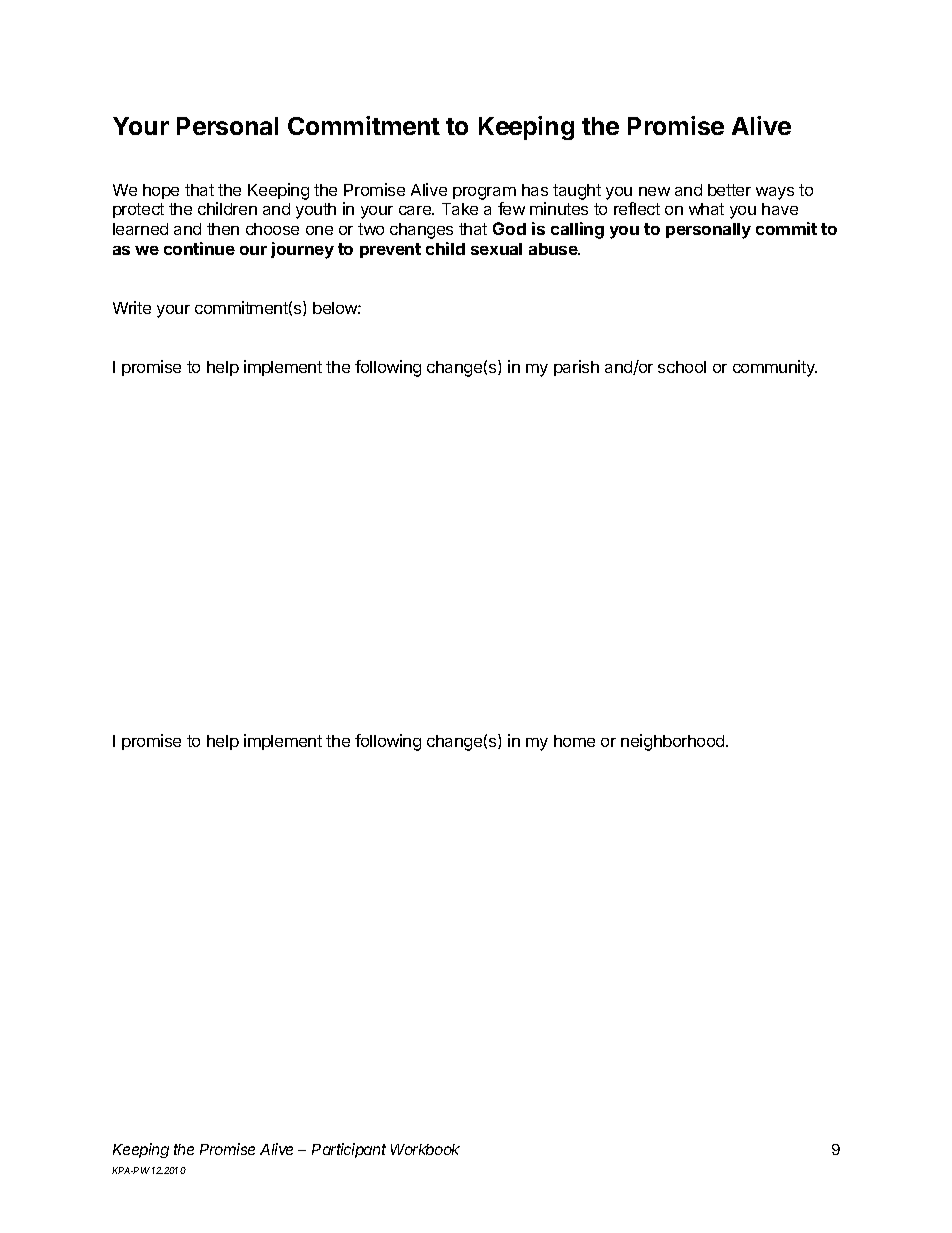  What do you see at coordinates (706, 209) in the screenshot?
I see `what` at bounding box center [706, 209].
